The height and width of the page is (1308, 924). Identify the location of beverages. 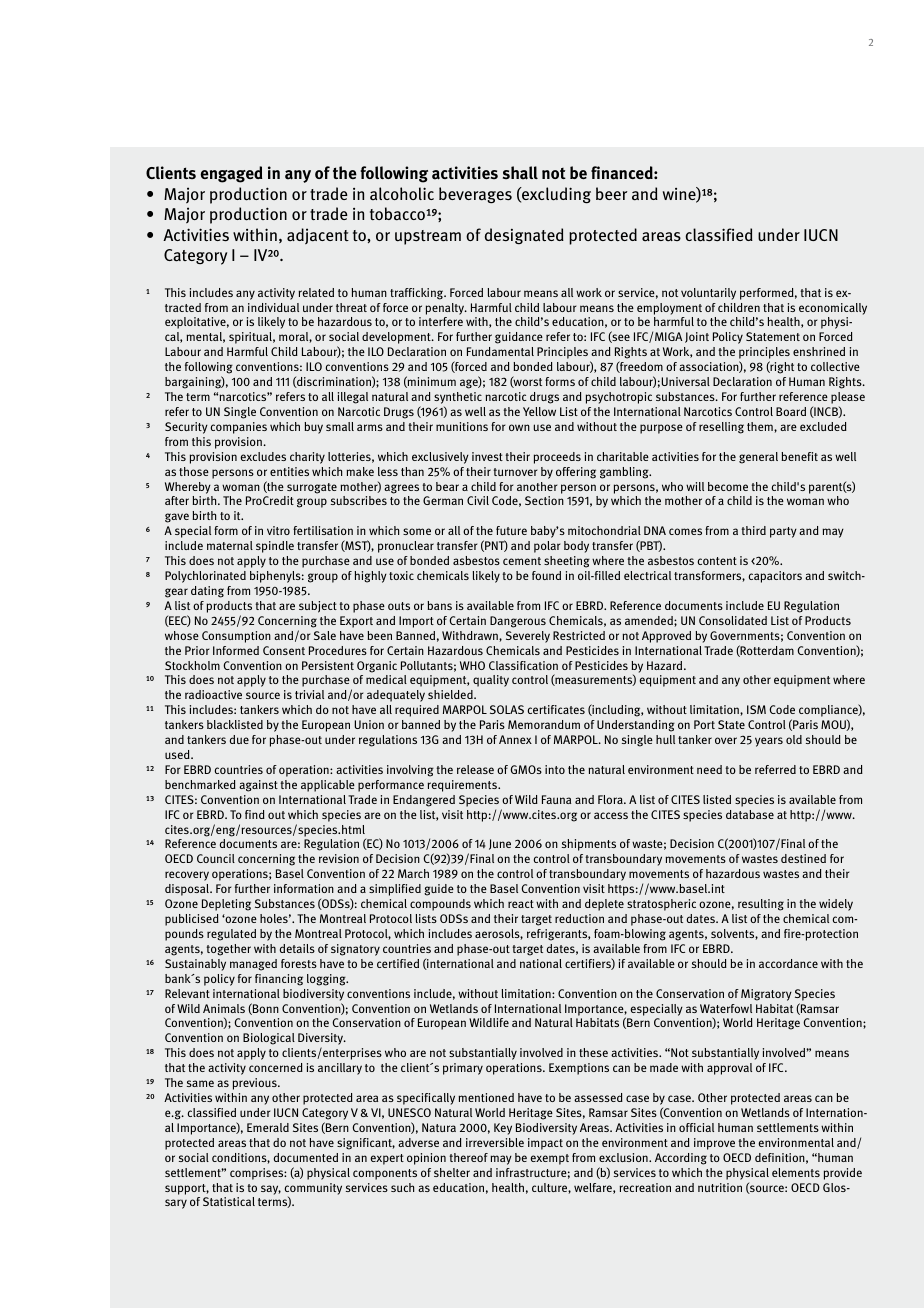
(475, 195).
